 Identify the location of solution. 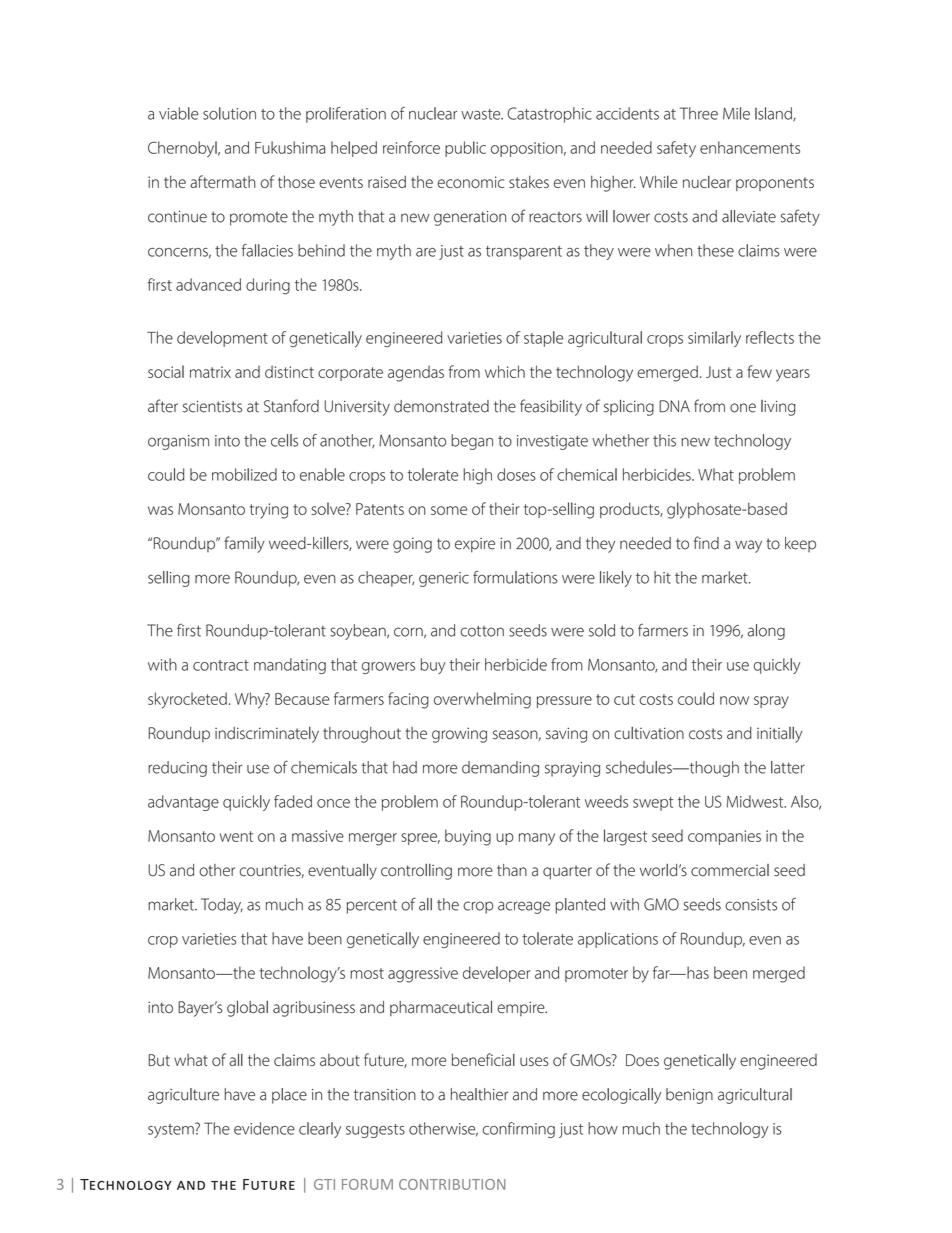
(229, 113).
